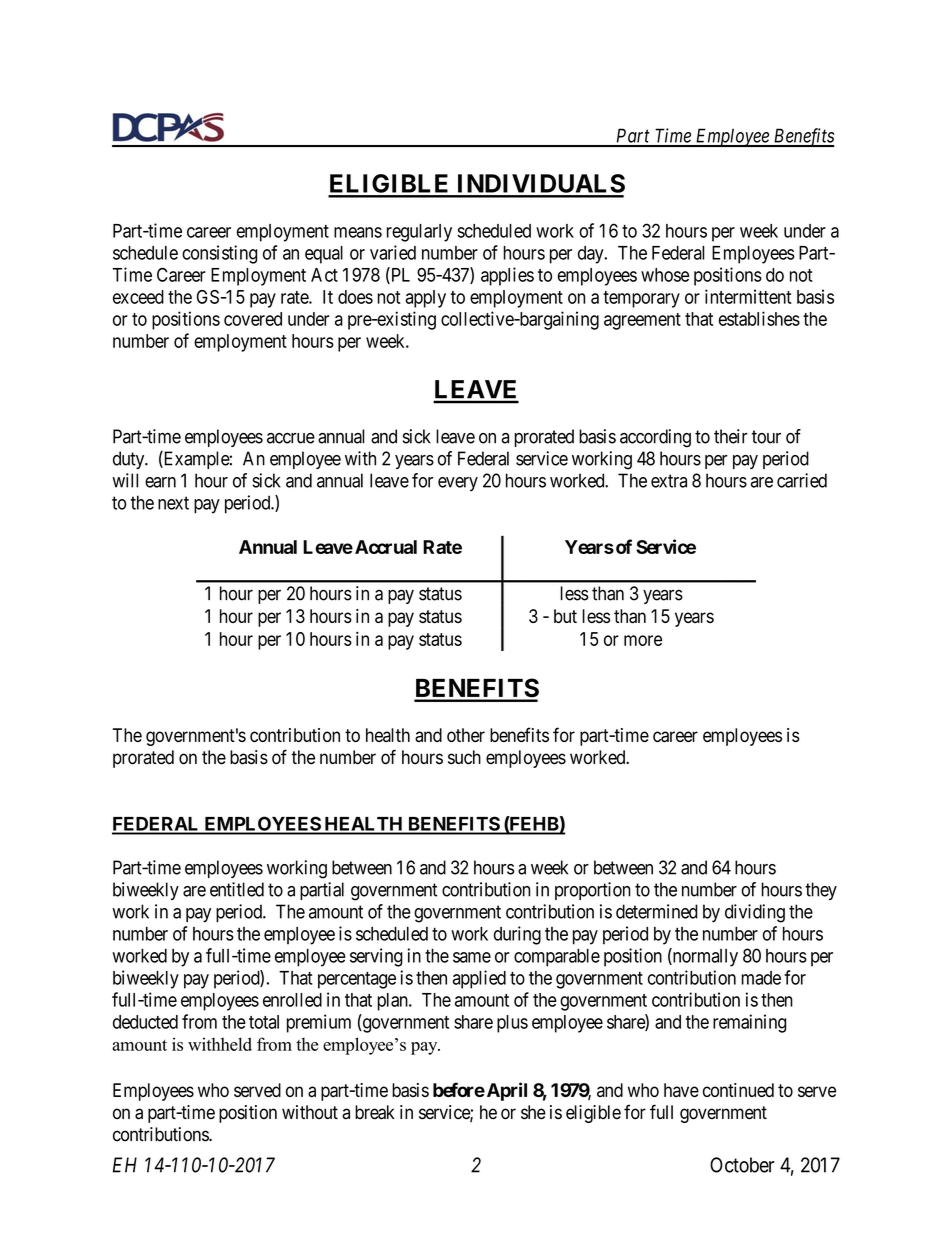  Describe the element at coordinates (160, 482) in the screenshot. I see `earn` at that location.
